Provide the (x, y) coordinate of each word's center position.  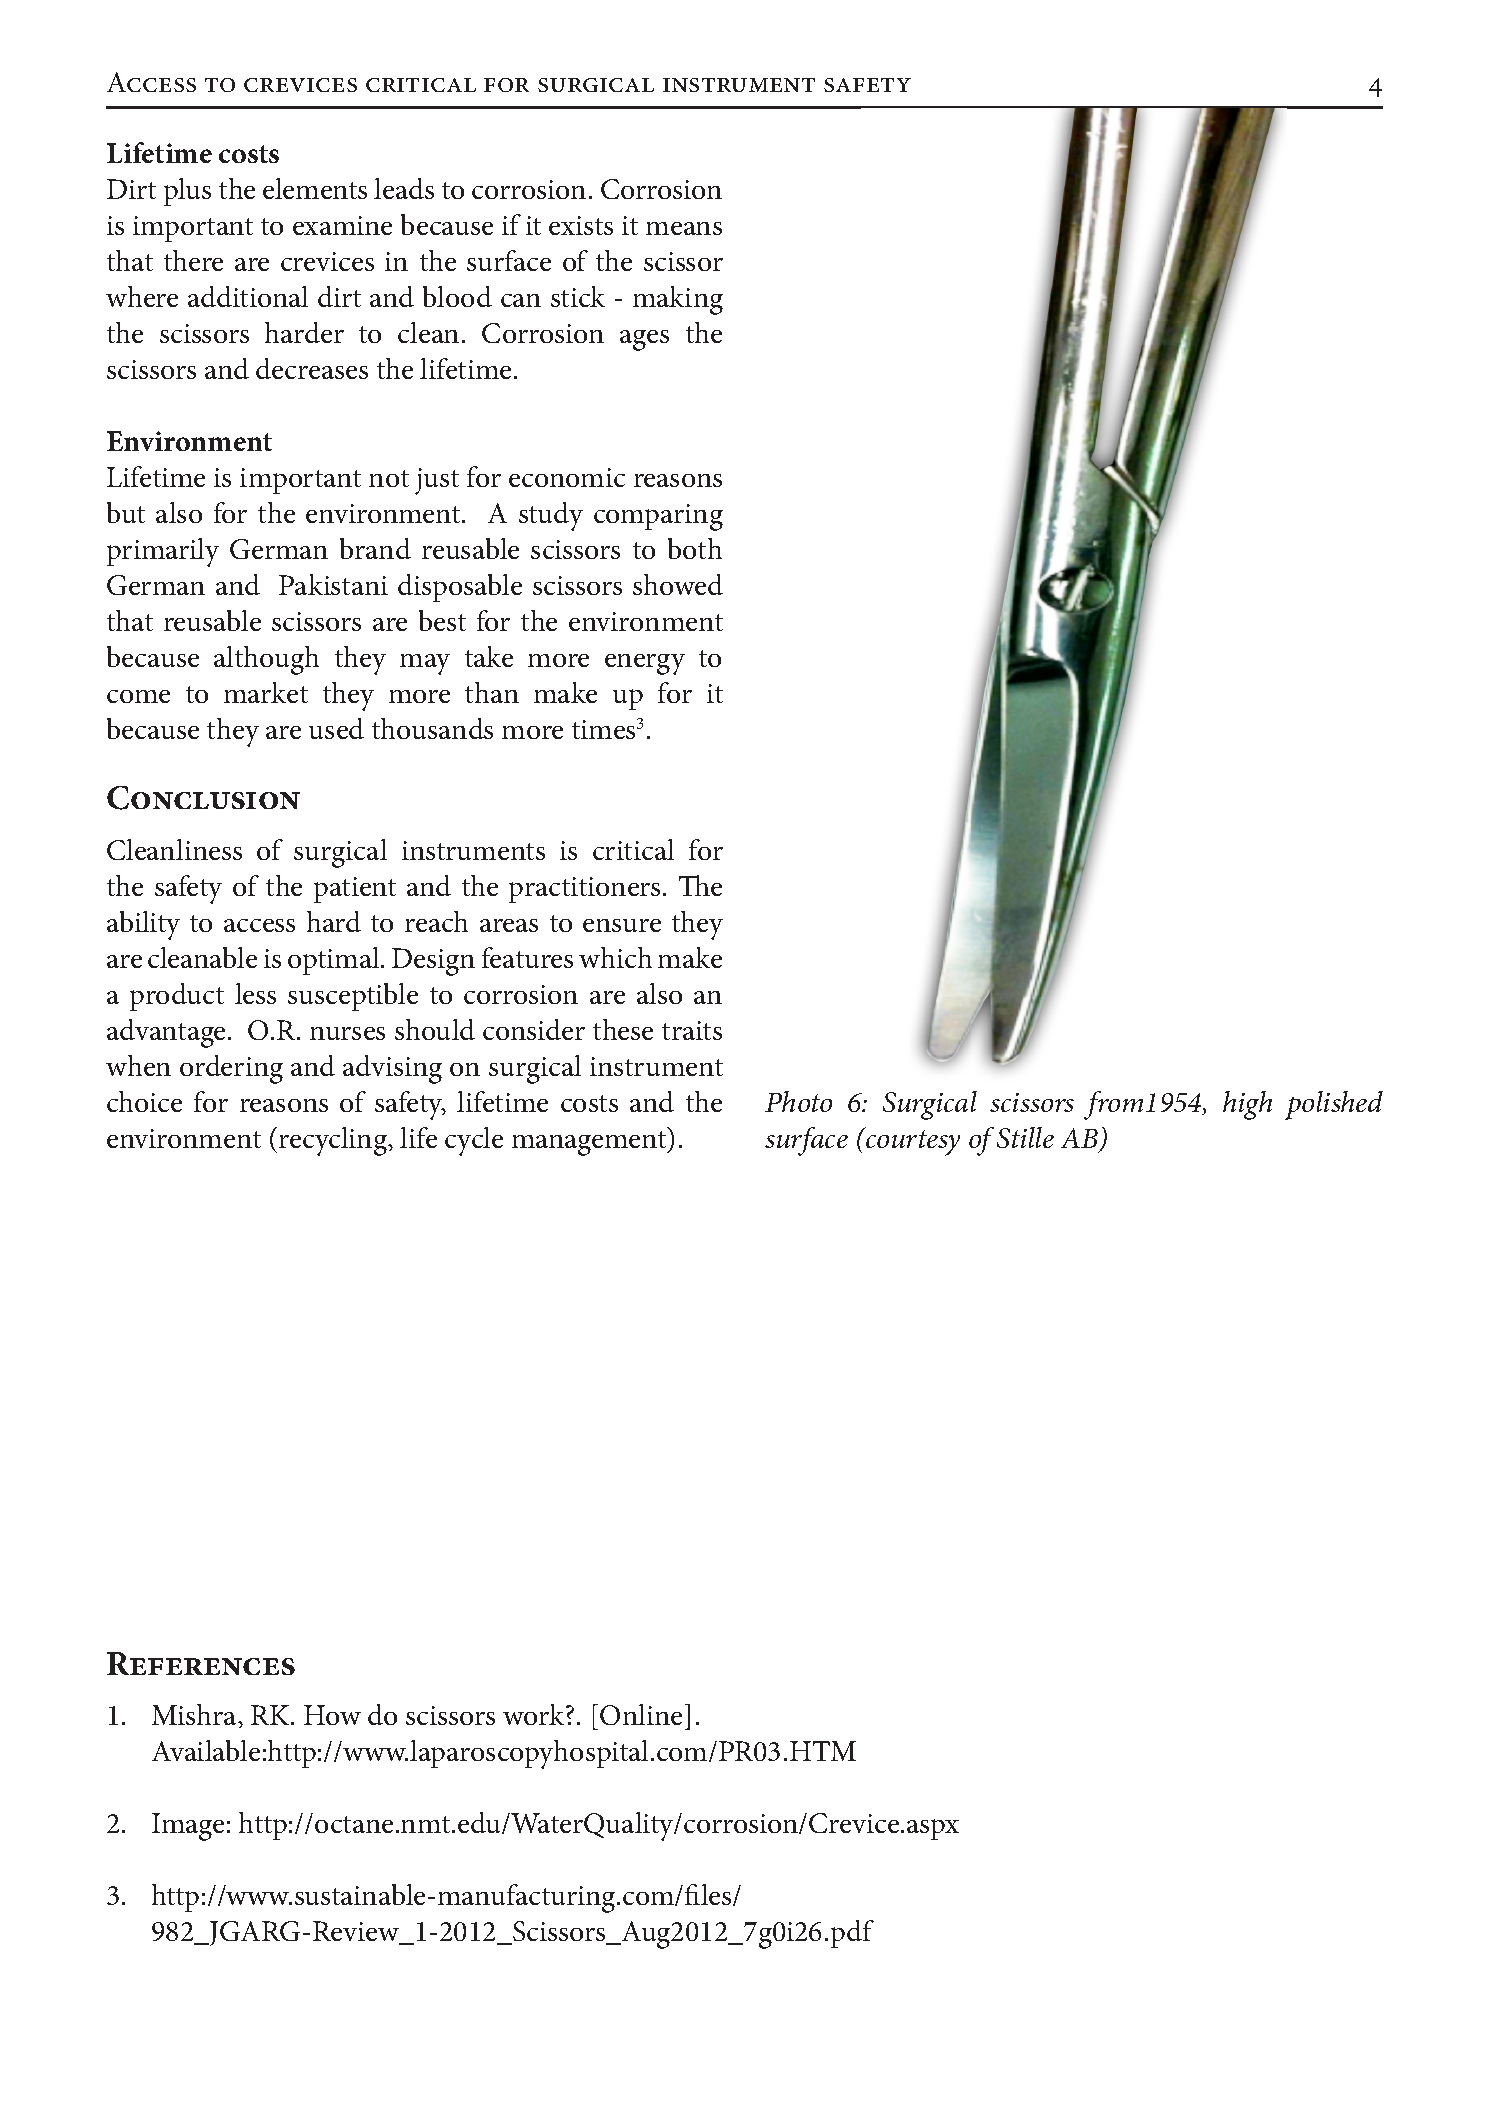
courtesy (912, 1142)
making (678, 300)
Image (188, 1827)
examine (342, 225)
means (684, 228)
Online (641, 1714)
